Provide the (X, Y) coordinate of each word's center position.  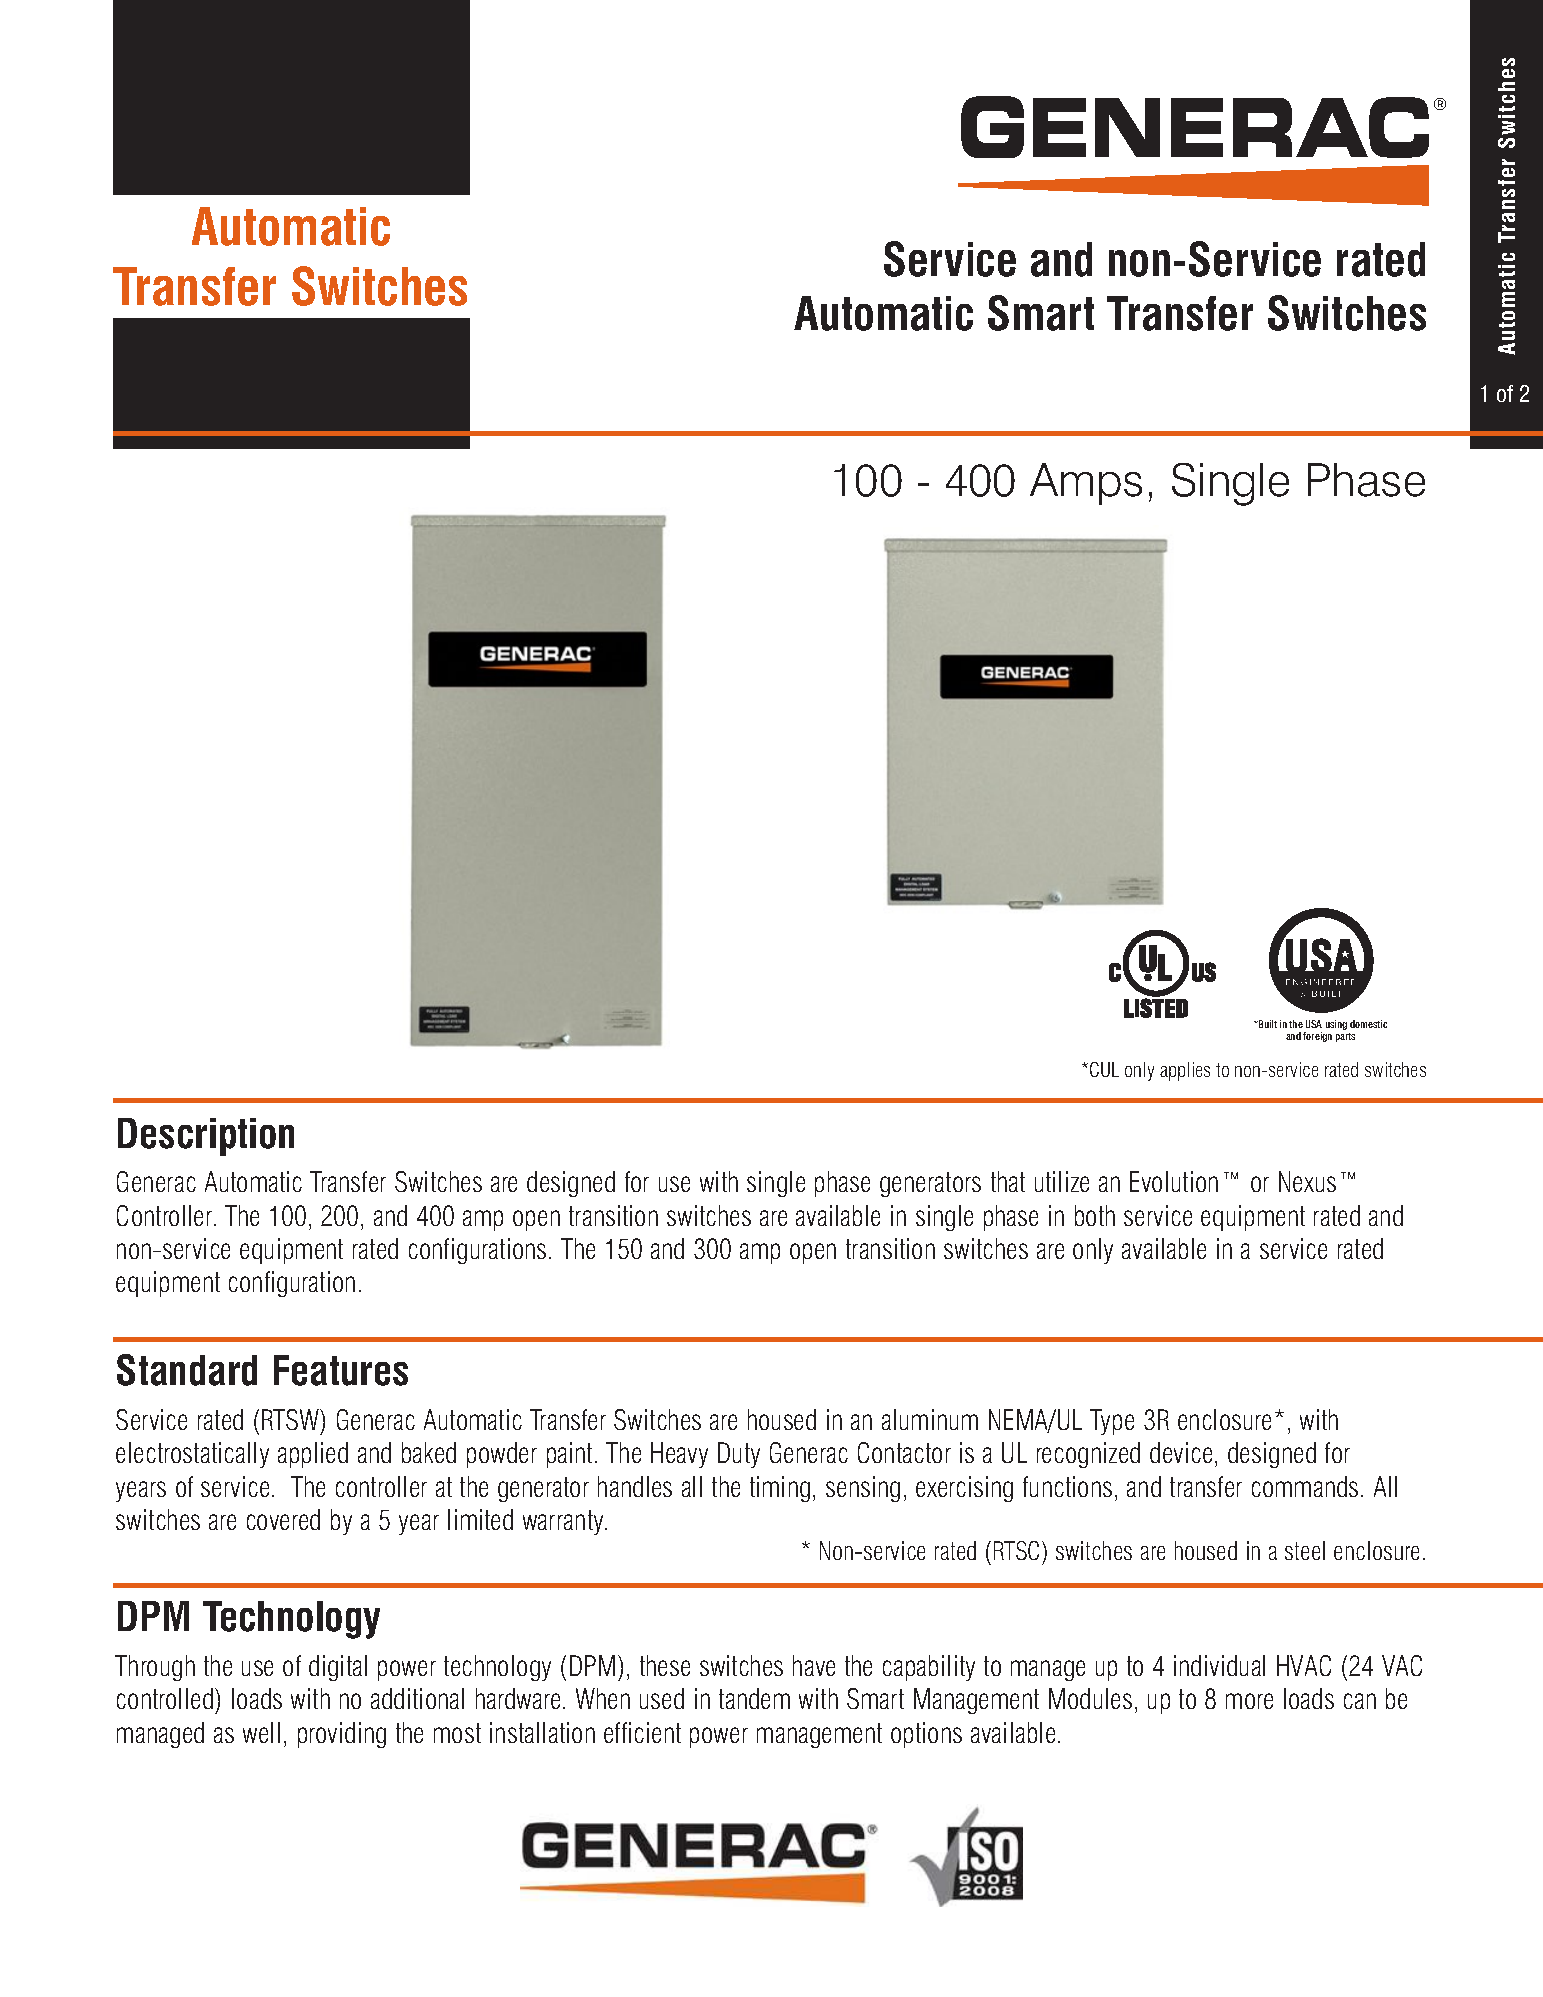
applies (1185, 1071)
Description (206, 1137)
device (1181, 1452)
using (1336, 1025)
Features (341, 1370)
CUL (1104, 1069)
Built (1267, 1024)
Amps (1086, 484)
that (1008, 1181)
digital (338, 1668)
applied (313, 1455)
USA (1314, 1024)
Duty (739, 1455)
